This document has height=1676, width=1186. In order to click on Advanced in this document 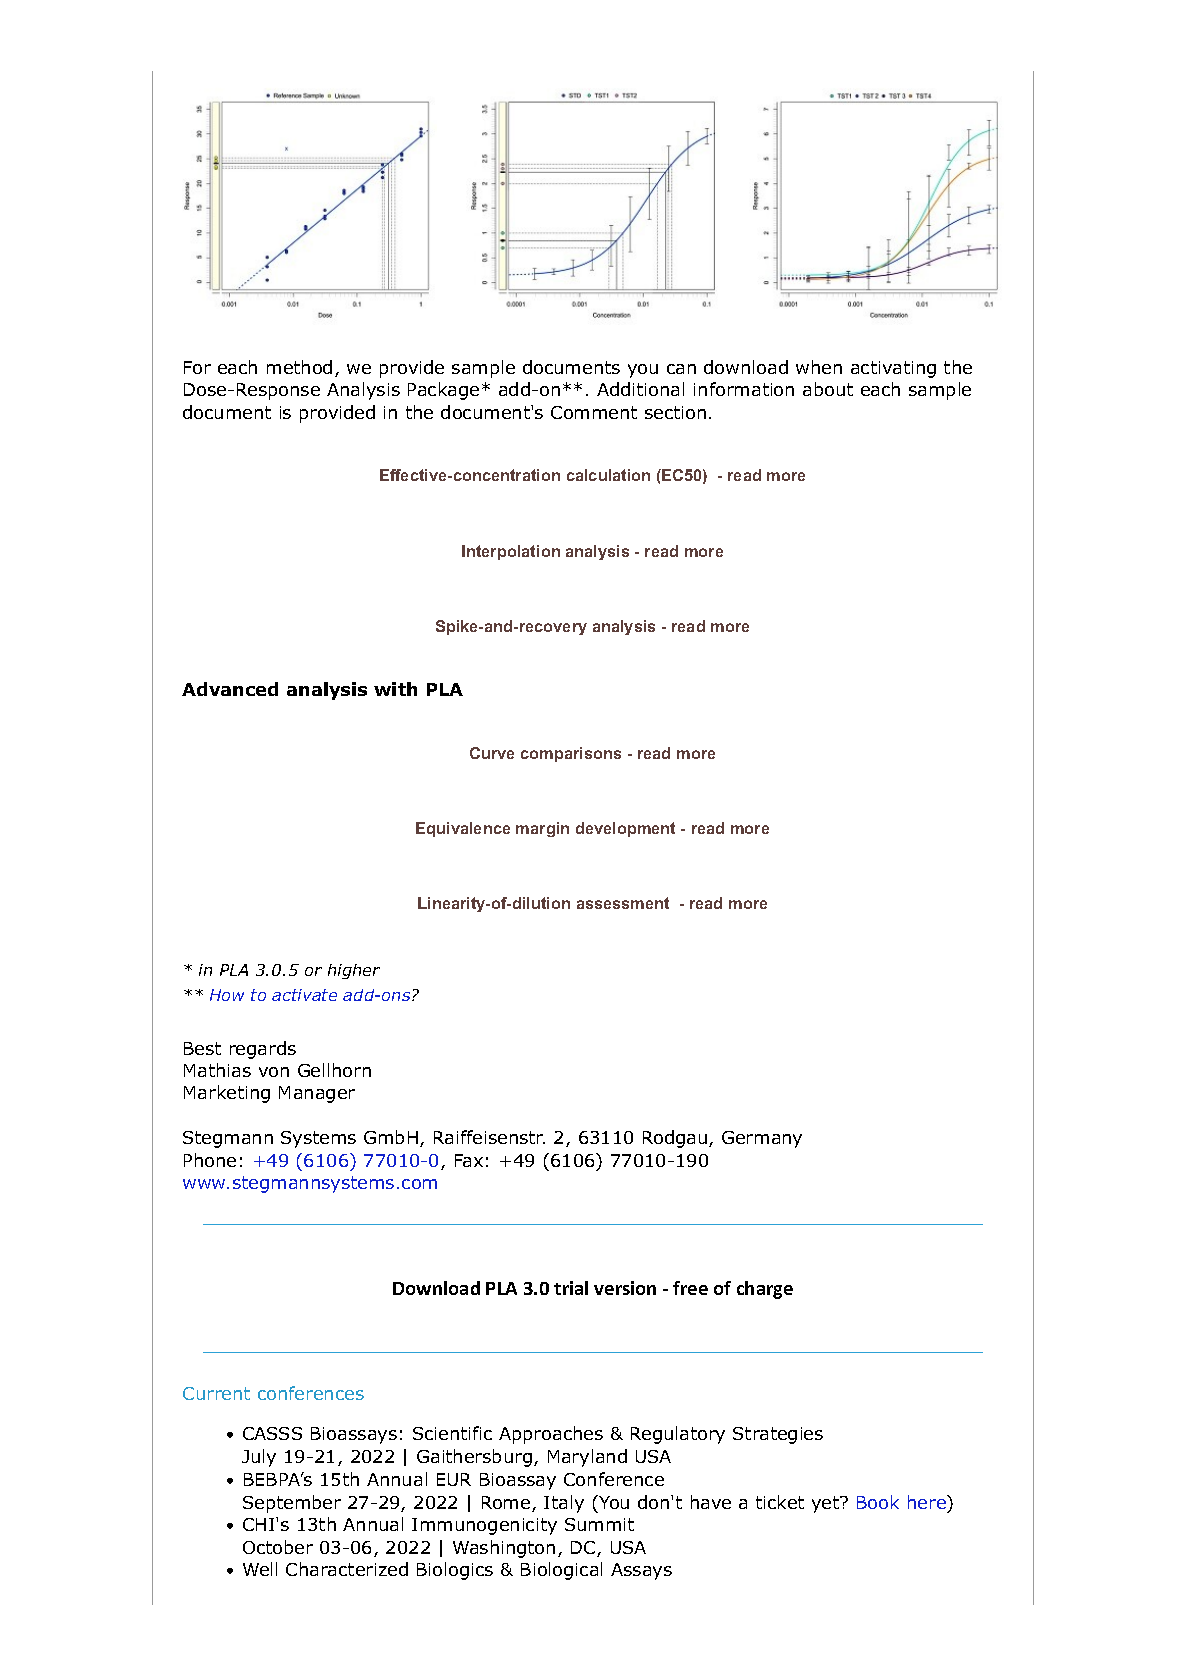, I will do `click(230, 689)`.
